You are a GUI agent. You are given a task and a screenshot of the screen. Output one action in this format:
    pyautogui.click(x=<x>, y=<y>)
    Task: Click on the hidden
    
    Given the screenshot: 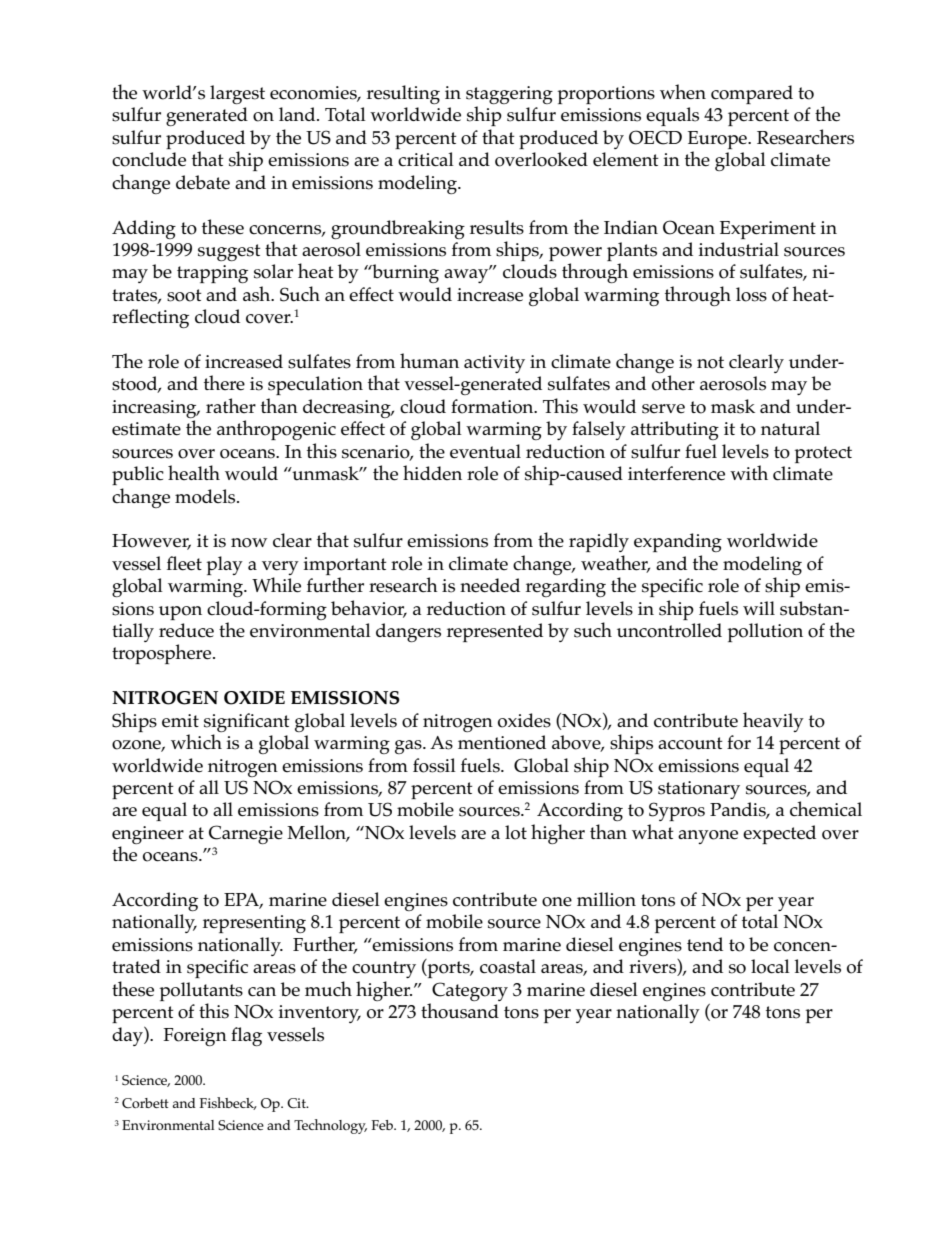 What is the action you would take?
    pyautogui.click(x=432, y=472)
